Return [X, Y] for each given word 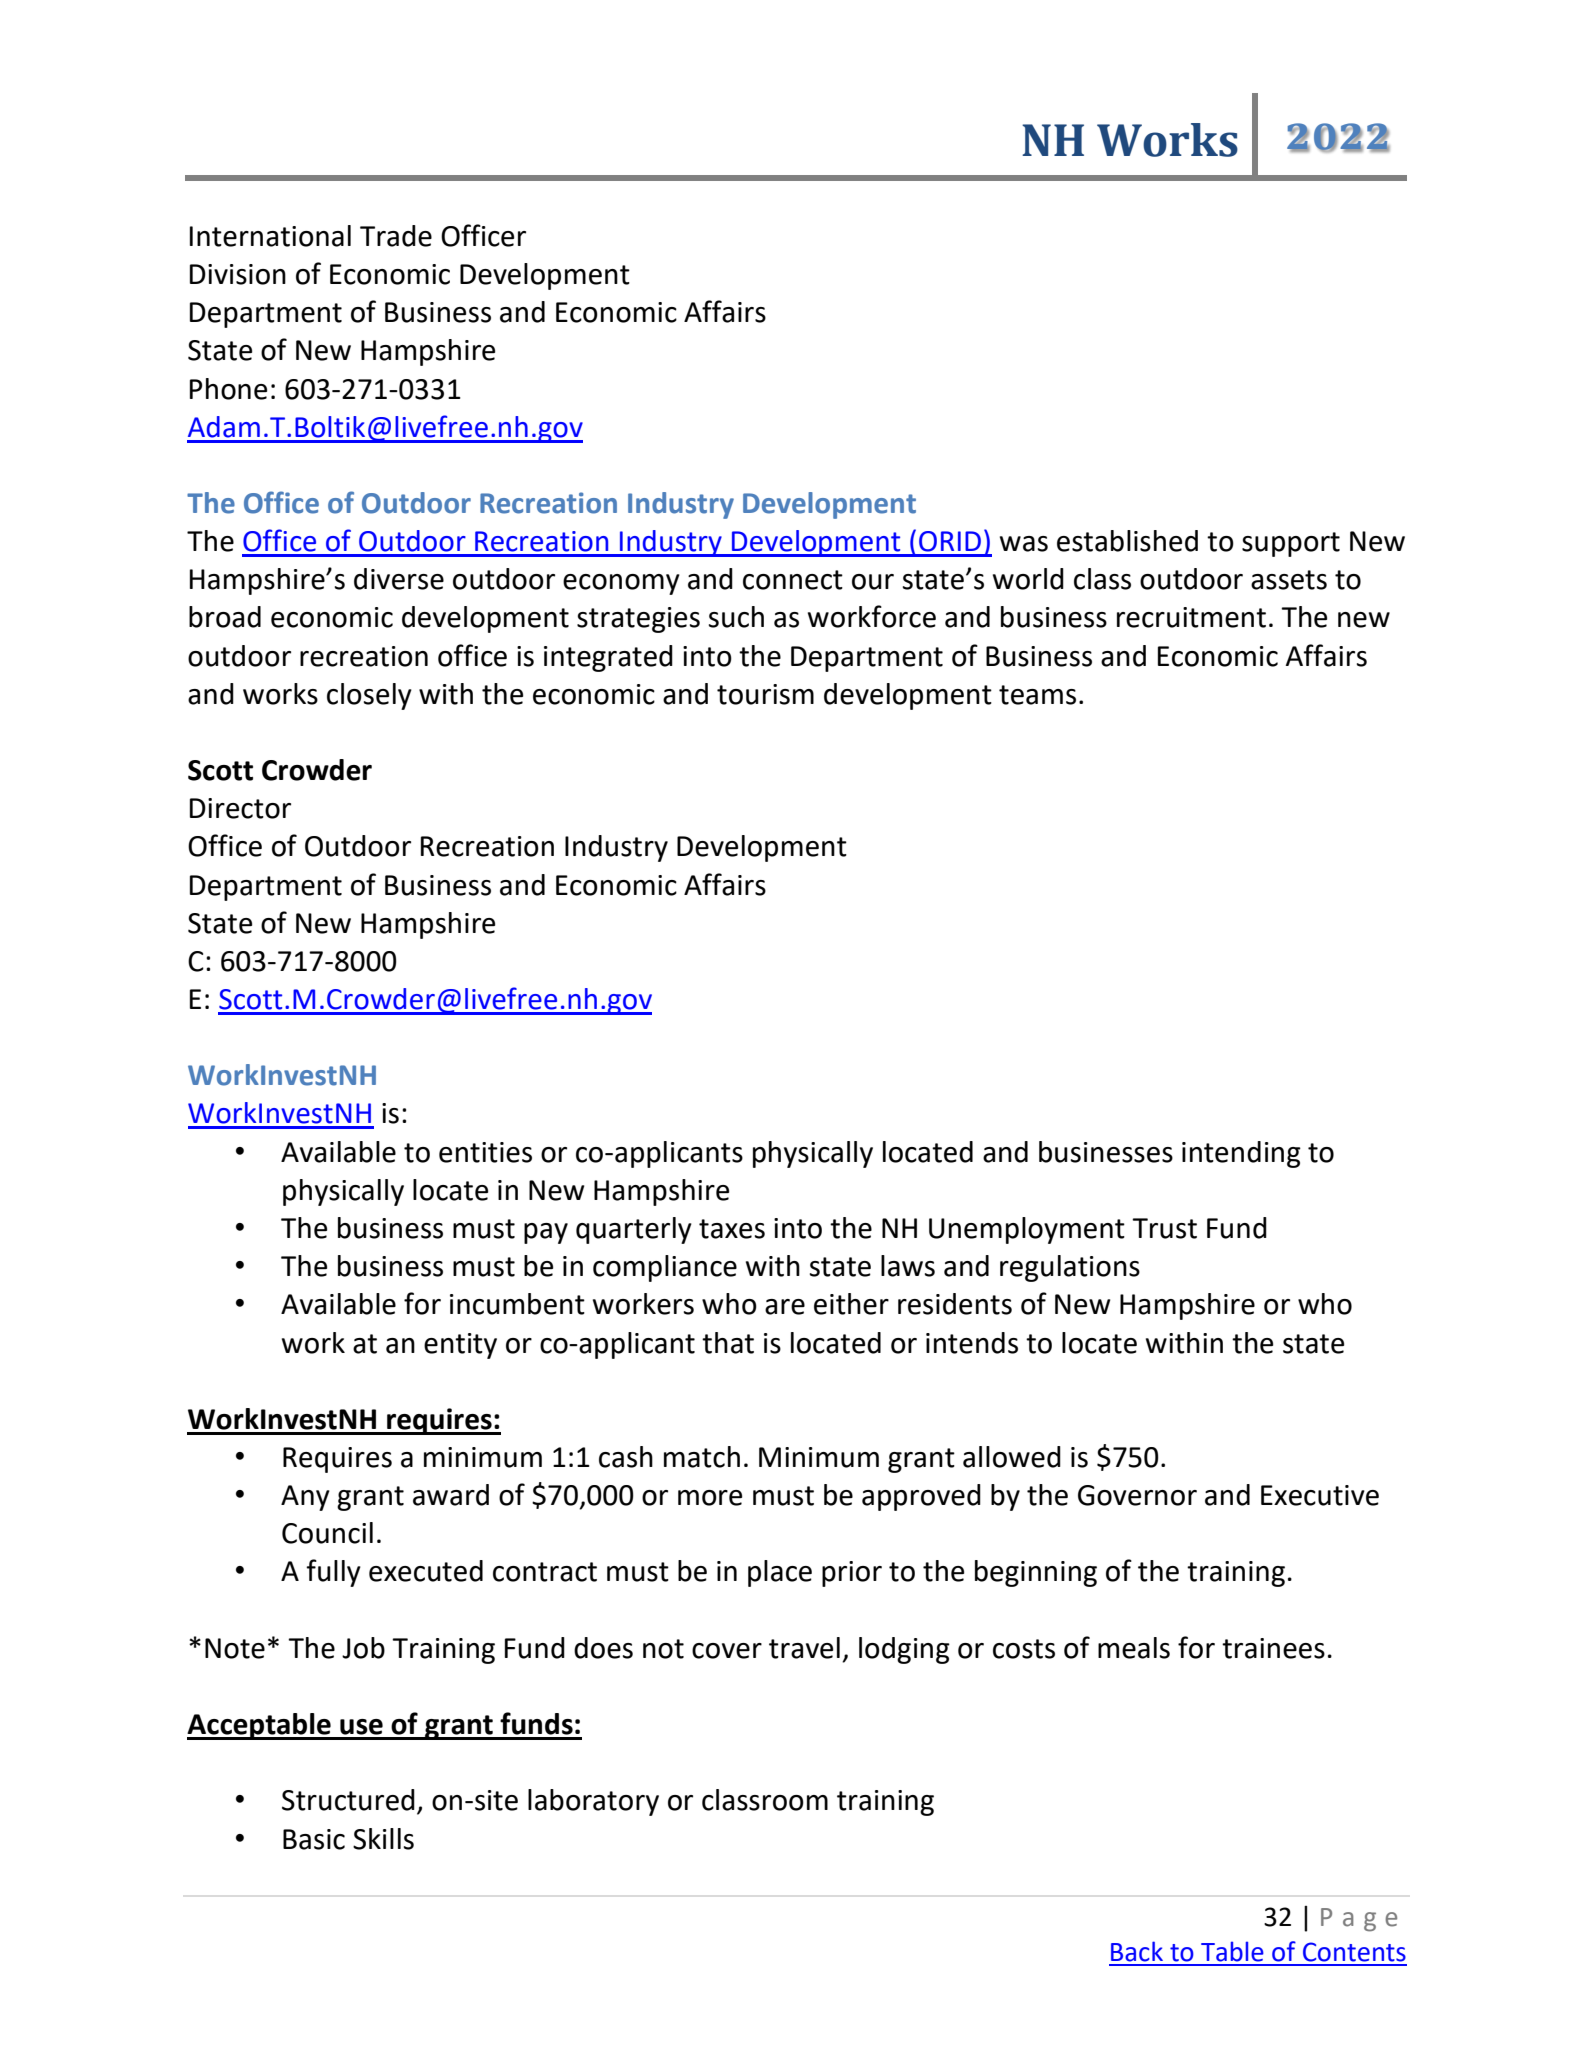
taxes [732, 1229]
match [702, 1457]
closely [369, 696]
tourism [765, 694]
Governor [1137, 1495]
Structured [348, 1800]
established [1127, 541]
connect [793, 580]
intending [1241, 1154]
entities [485, 1152]
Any [305, 1498]
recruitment [1191, 617]
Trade [396, 236]
